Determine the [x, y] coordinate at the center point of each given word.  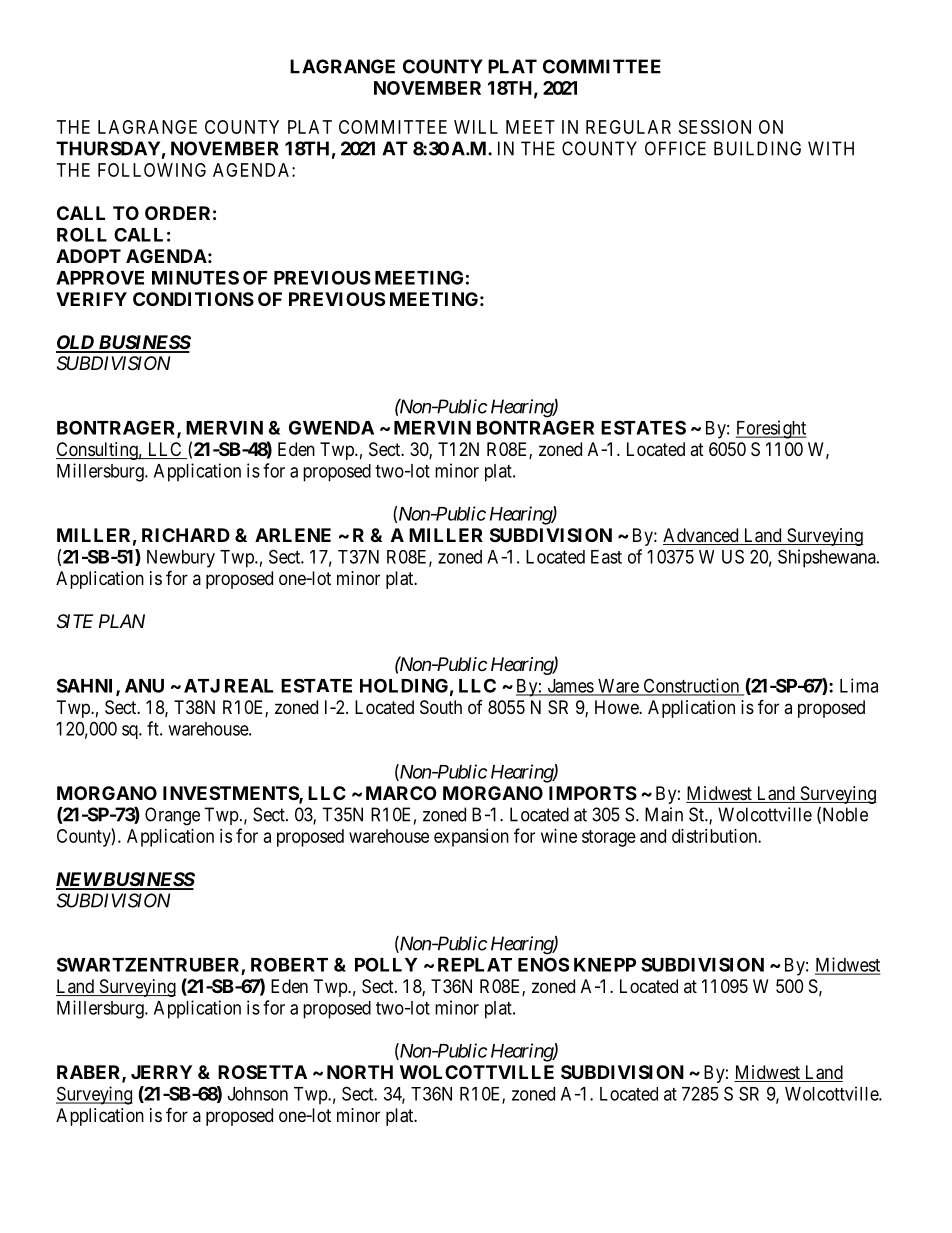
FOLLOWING [152, 170]
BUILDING [757, 148]
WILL [476, 127]
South [441, 707]
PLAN [122, 621]
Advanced [702, 536]
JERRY [161, 1072]
